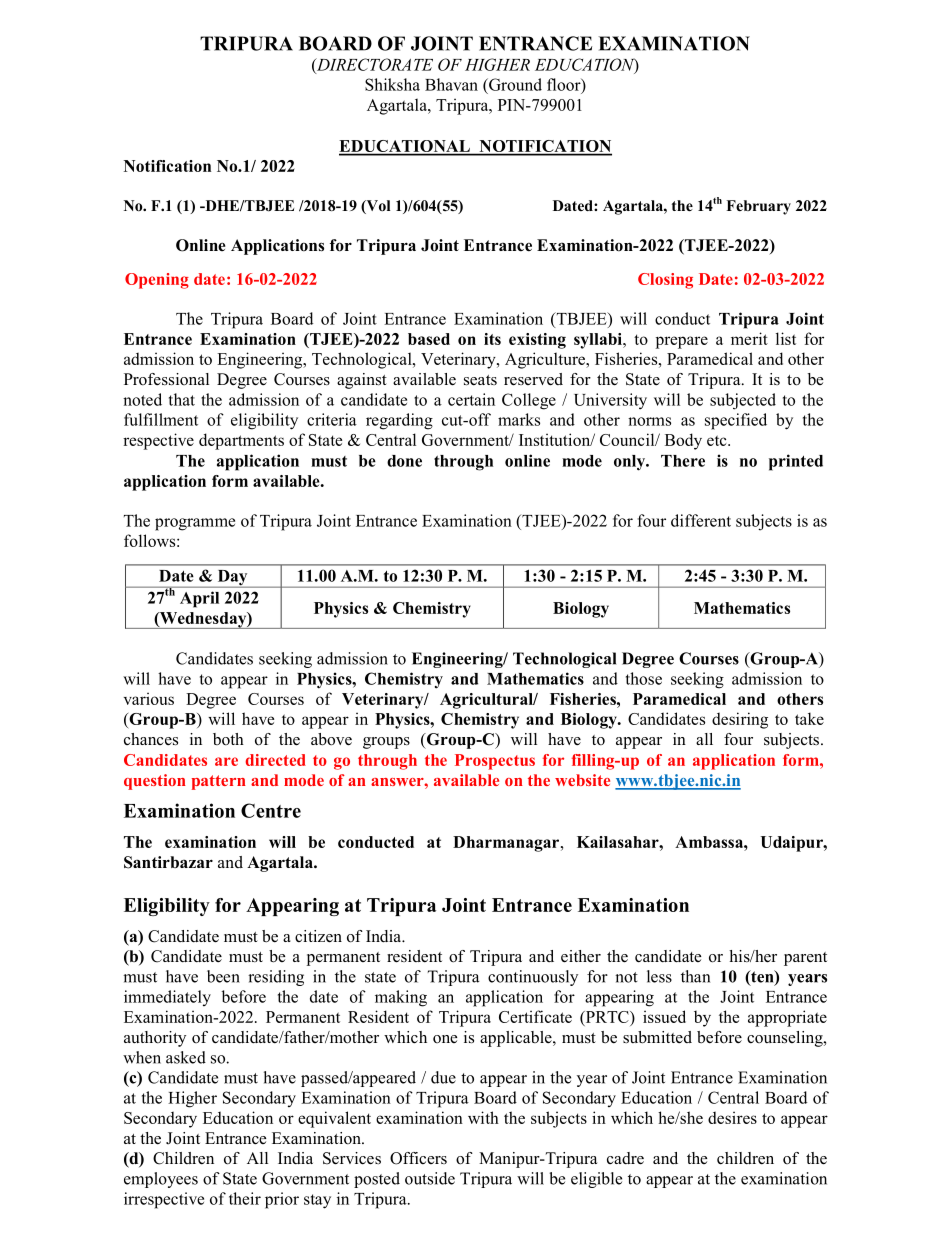 Image resolution: width=952 pixels, height=1233 pixels. What do you see at coordinates (740, 720) in the page?
I see `desiring` at bounding box center [740, 720].
